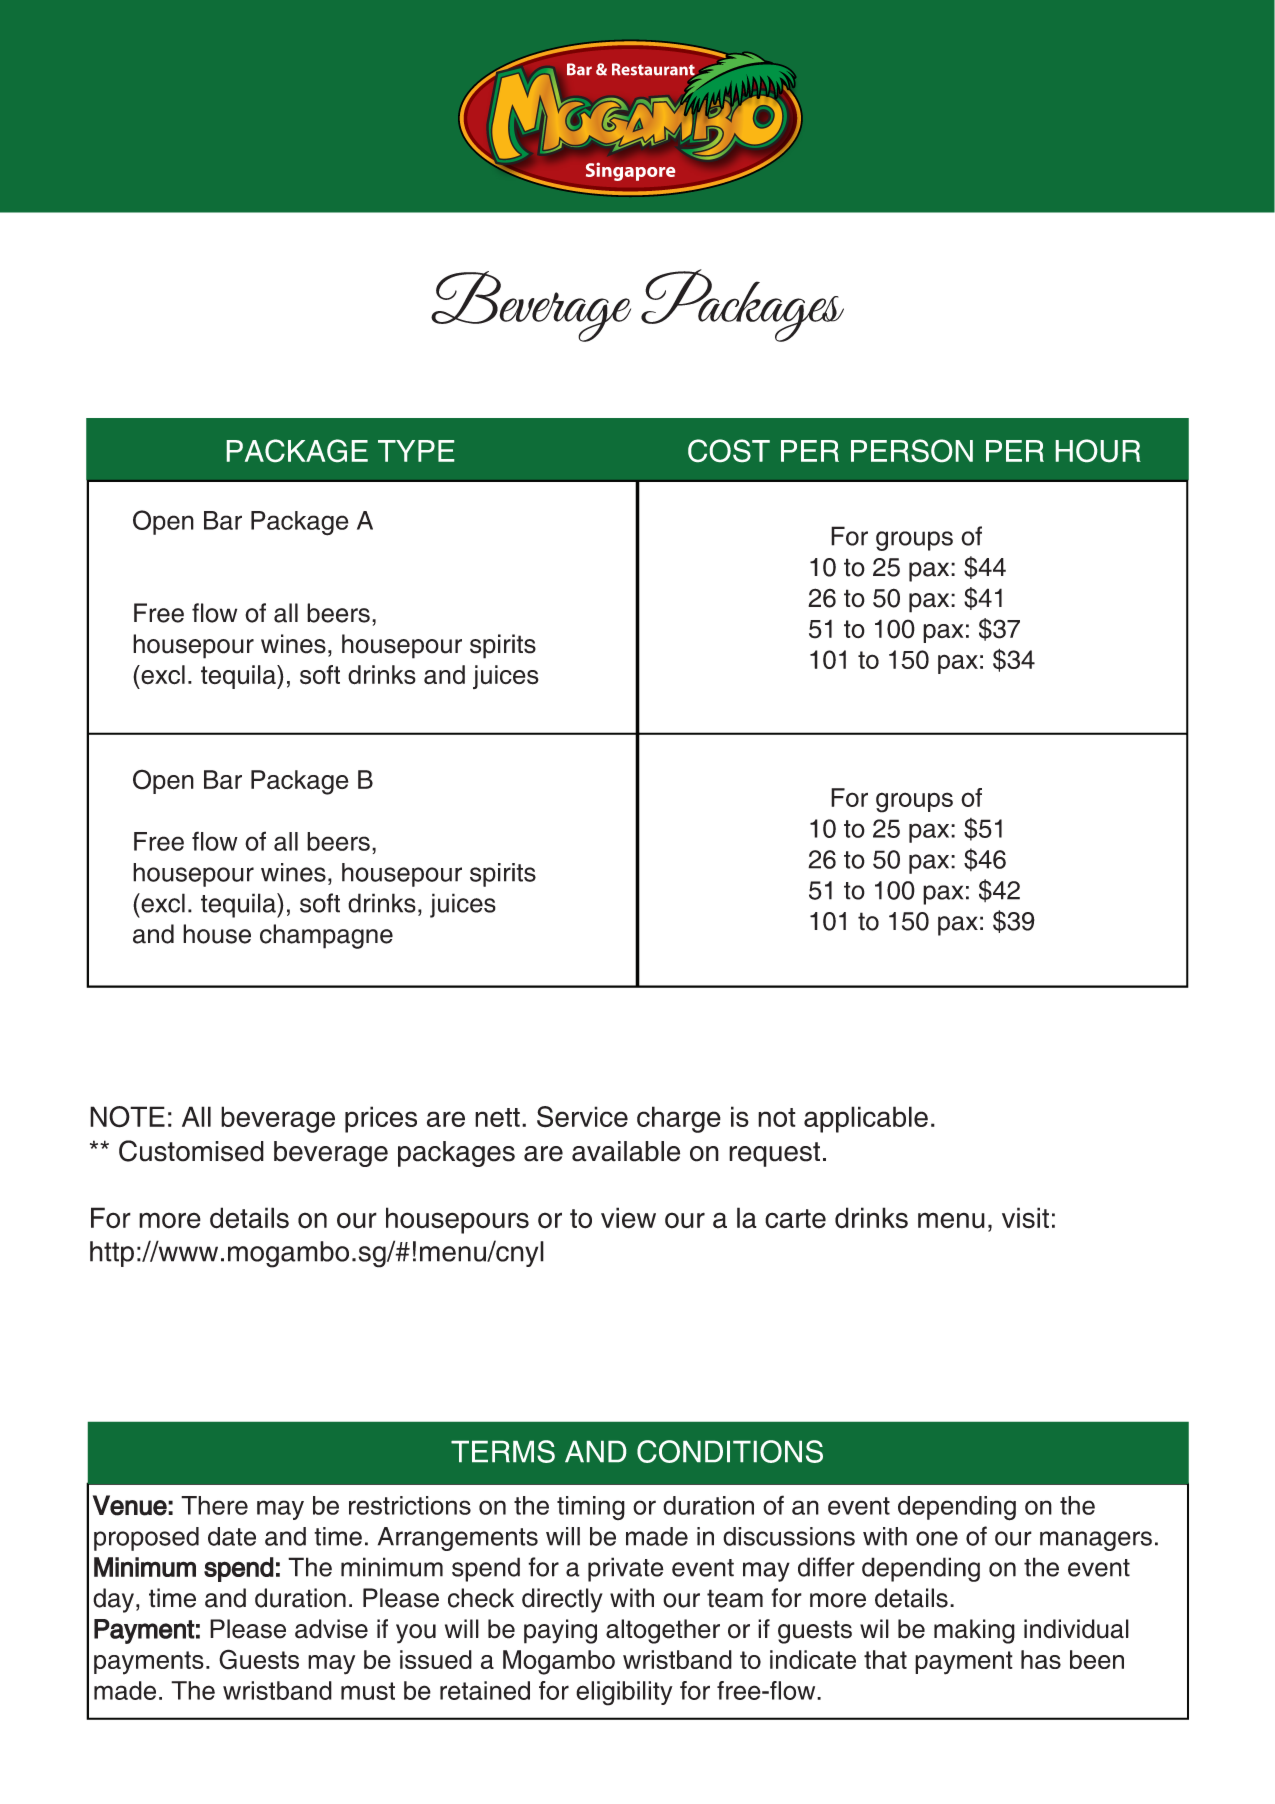 The width and height of the page is (1275, 1804). Describe the element at coordinates (912, 451) in the page. I see `PERSON` at that location.
